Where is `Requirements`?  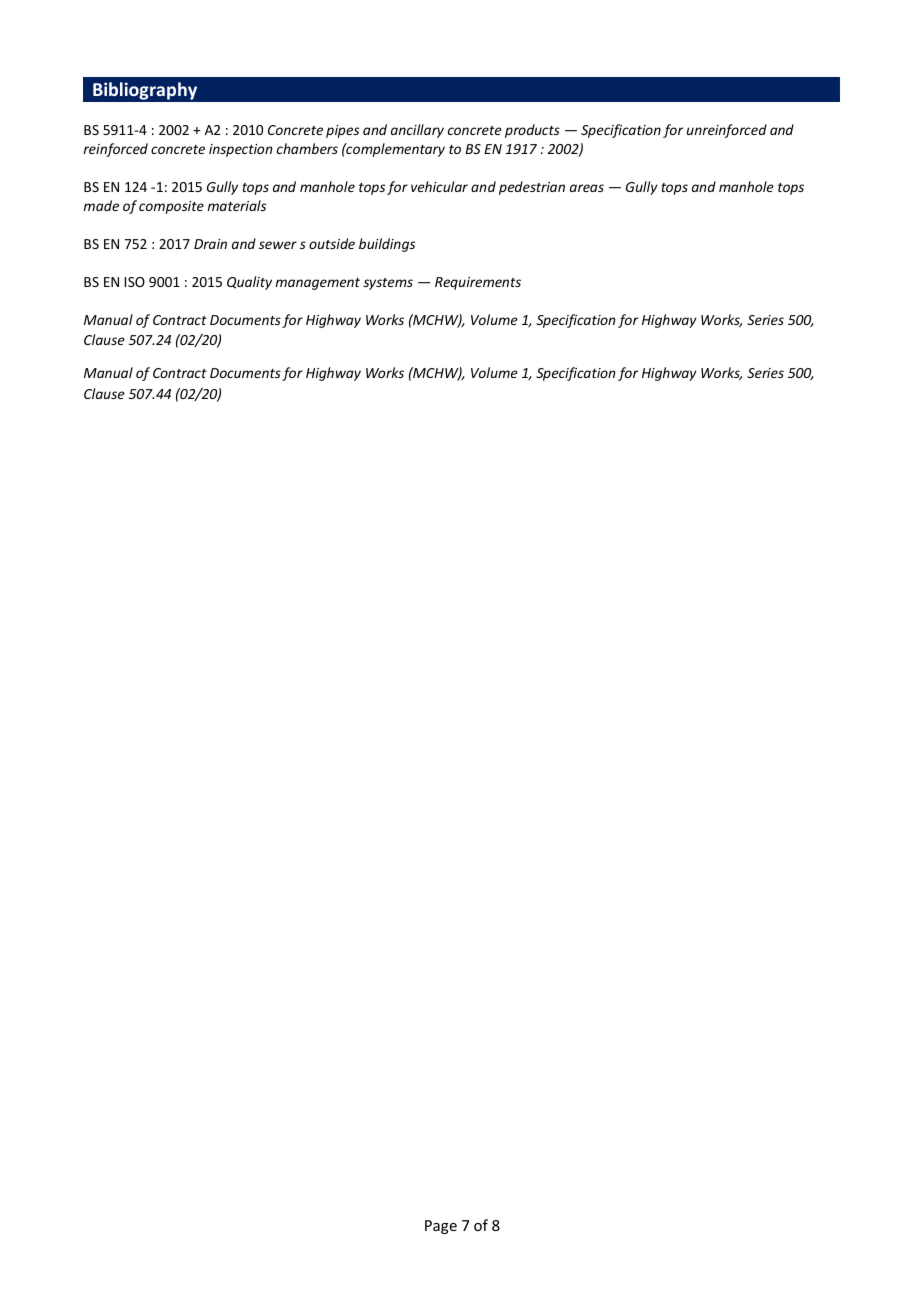
Requirements is located at coordinates (478, 283).
